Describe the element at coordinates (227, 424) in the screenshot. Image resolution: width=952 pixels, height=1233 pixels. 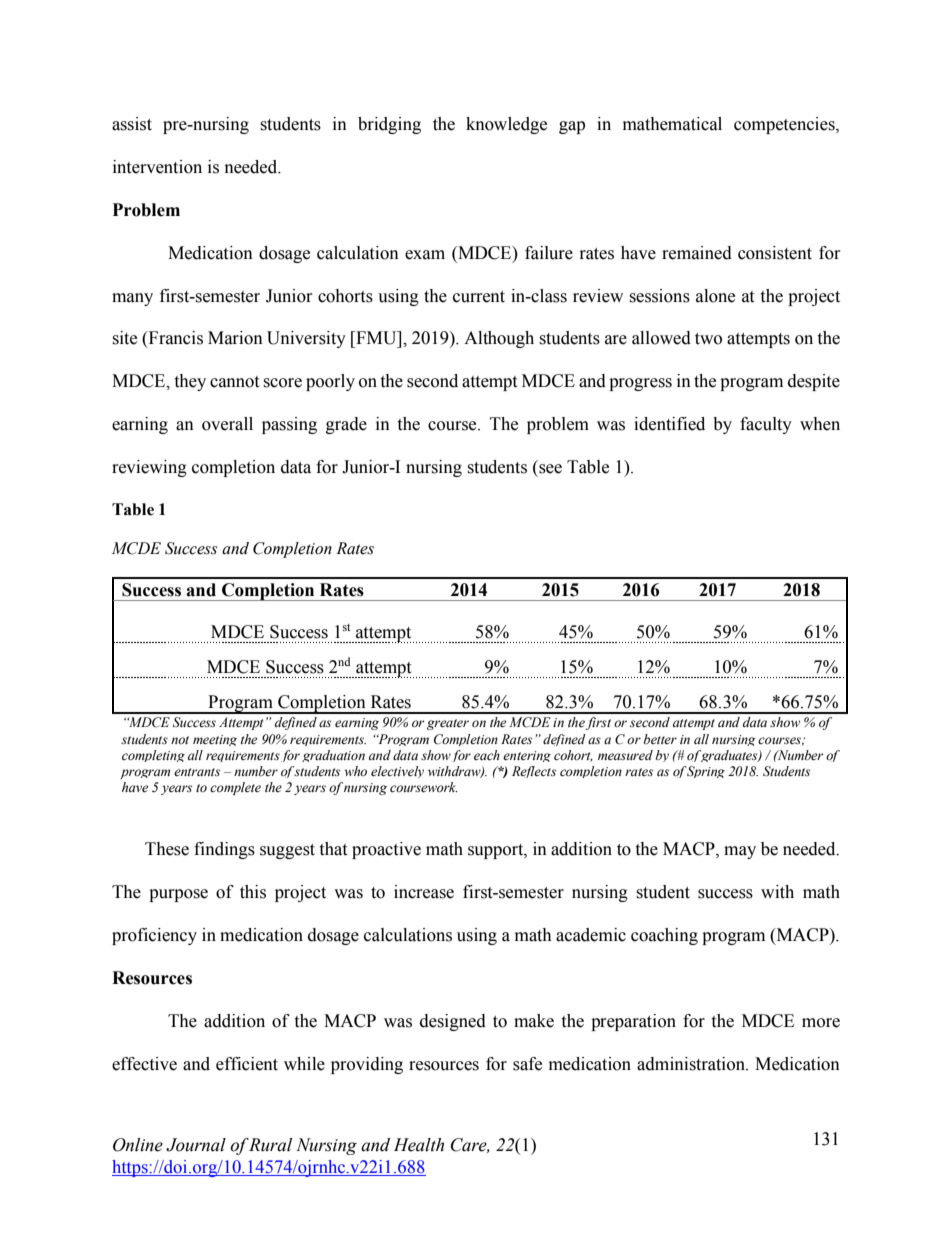
I see `overall` at that location.
